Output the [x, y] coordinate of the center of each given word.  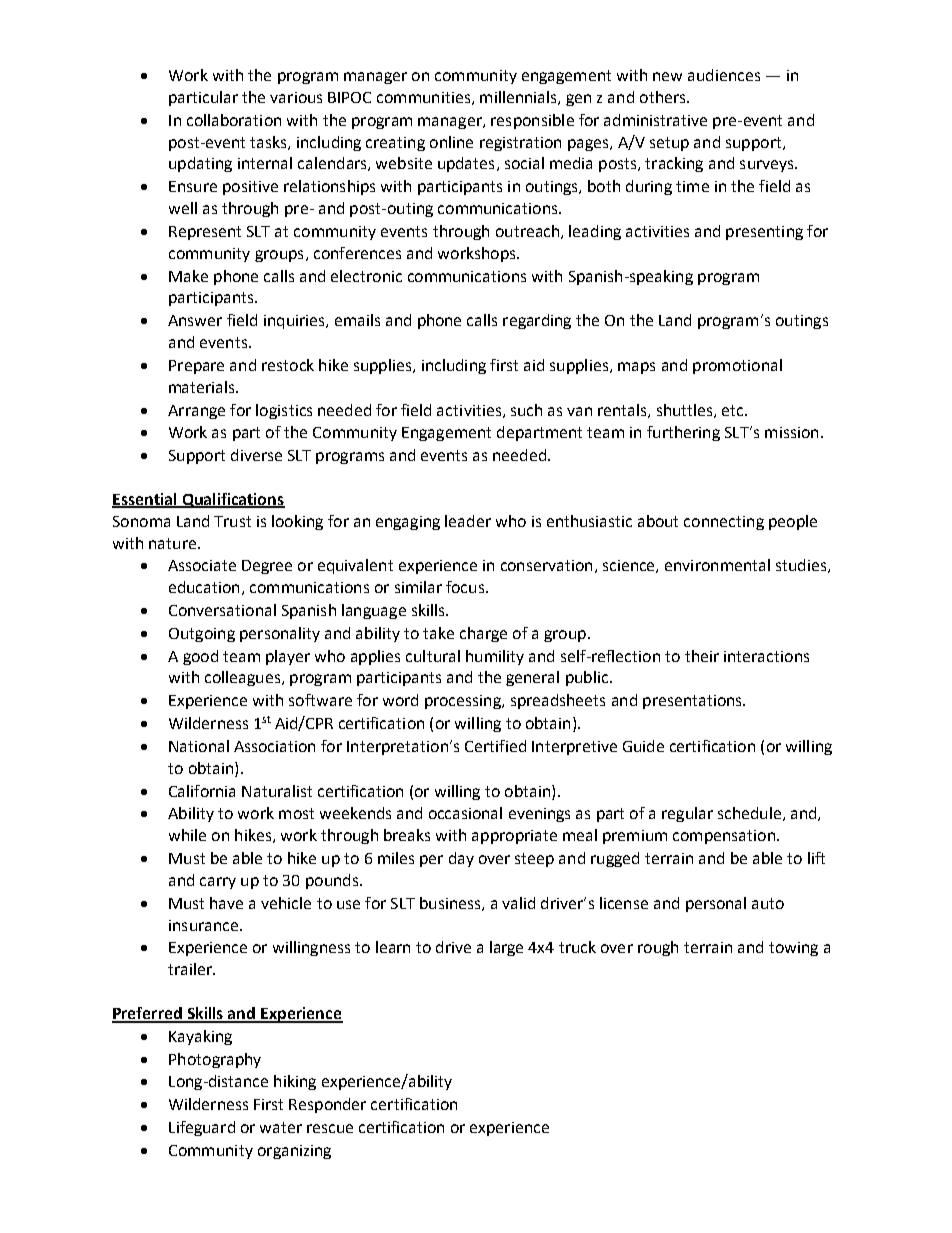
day [461, 859]
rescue [330, 1128]
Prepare [196, 367]
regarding [537, 321]
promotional [737, 366]
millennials [519, 98]
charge [483, 634]
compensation [724, 837]
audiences [724, 75]
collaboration [234, 120]
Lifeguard [202, 1128]
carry [218, 883]
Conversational [222, 610]
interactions [766, 656]
